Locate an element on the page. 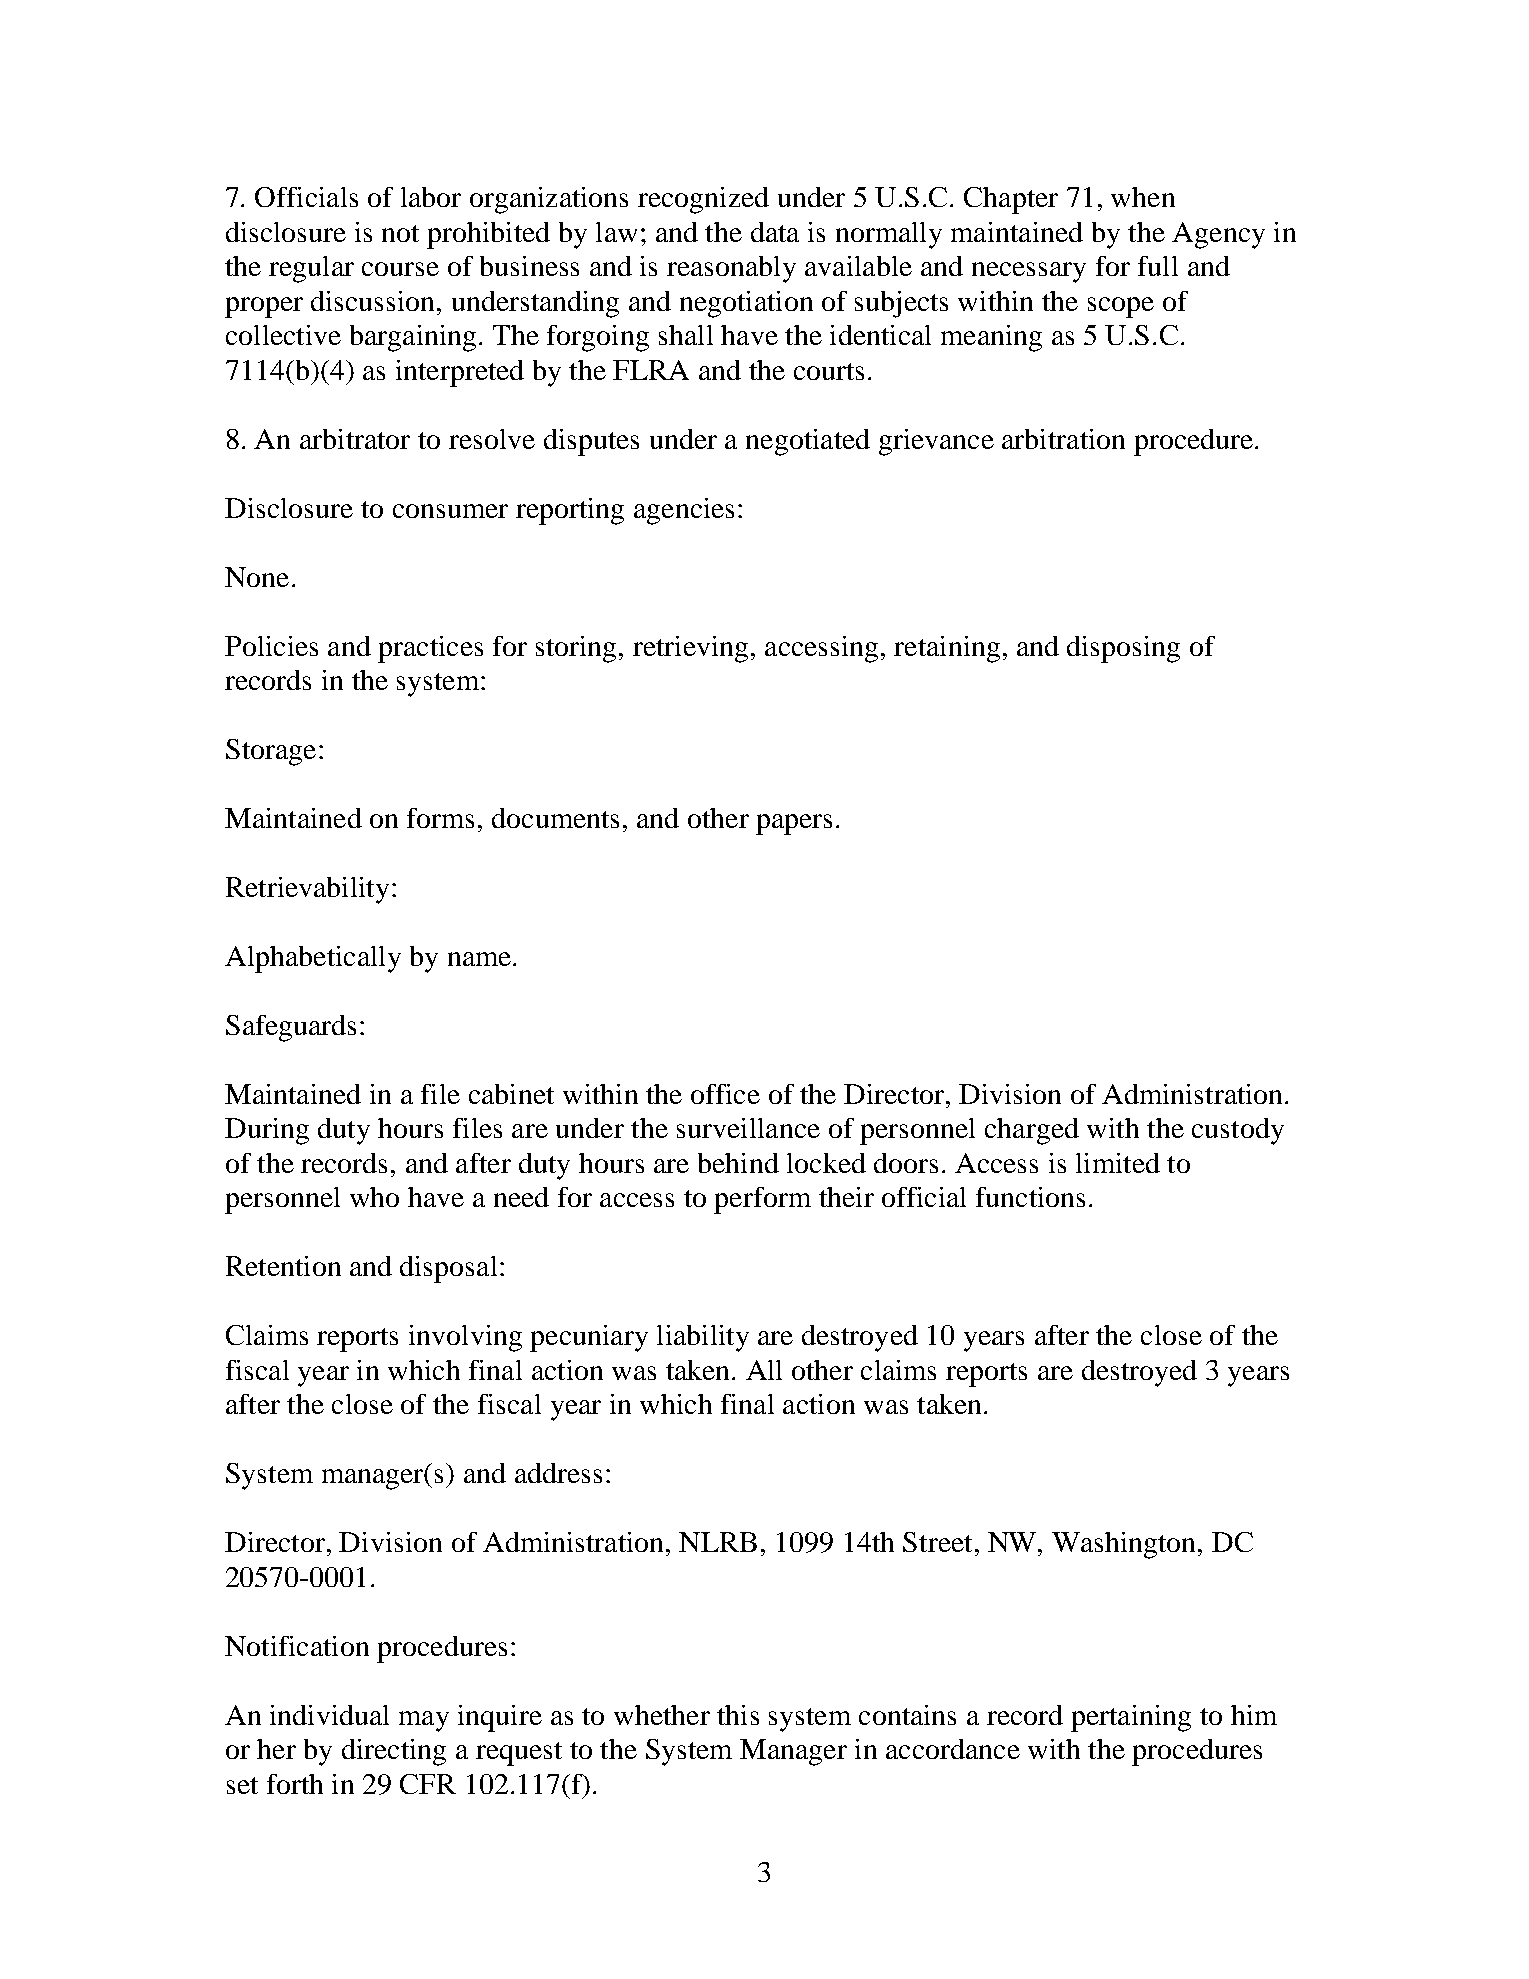  course is located at coordinates (400, 269).
